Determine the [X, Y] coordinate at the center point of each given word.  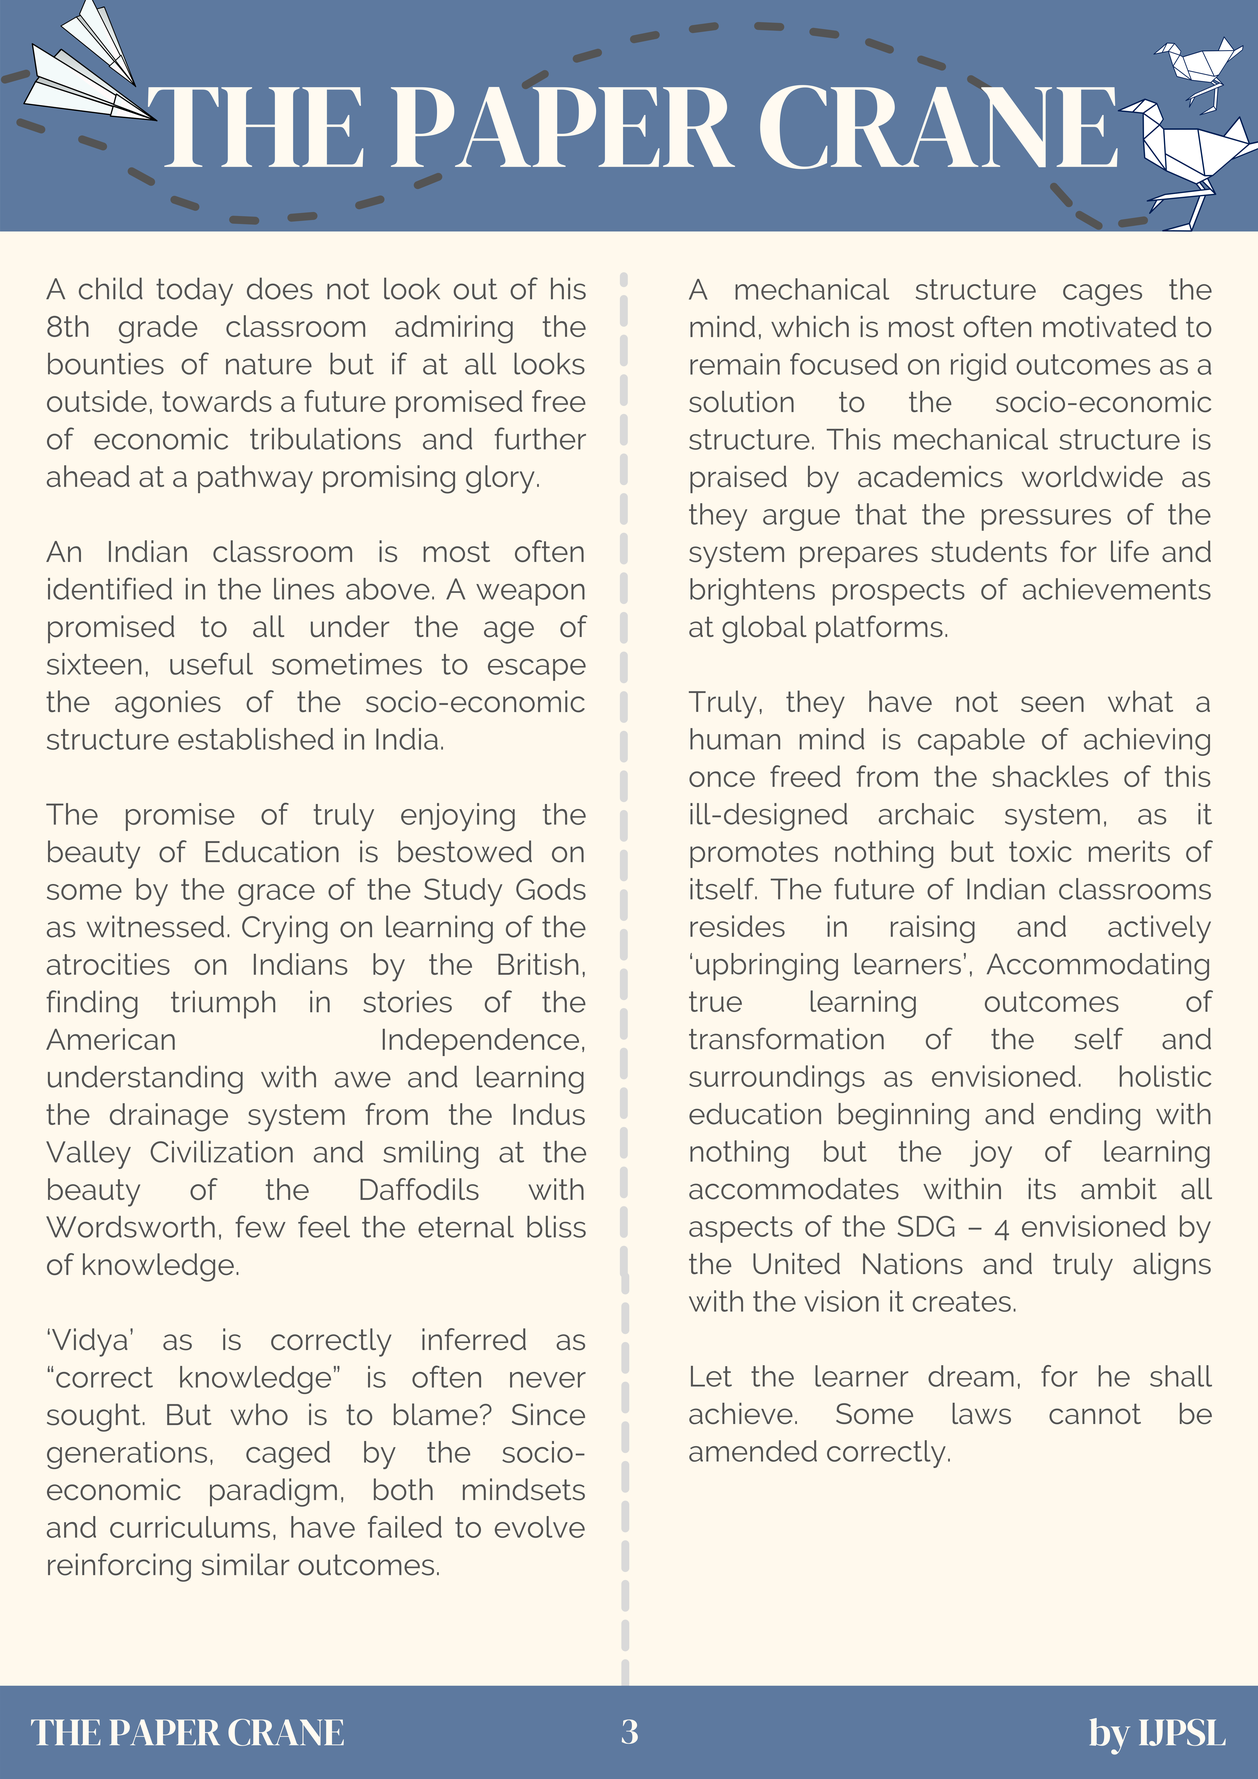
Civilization [221, 1152]
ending [1095, 1117]
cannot [1095, 1413]
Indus [549, 1114]
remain [735, 364]
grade [158, 329]
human [735, 739]
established [256, 739]
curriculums [190, 1527]
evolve [540, 1527]
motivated [1109, 327]
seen [1052, 704]
